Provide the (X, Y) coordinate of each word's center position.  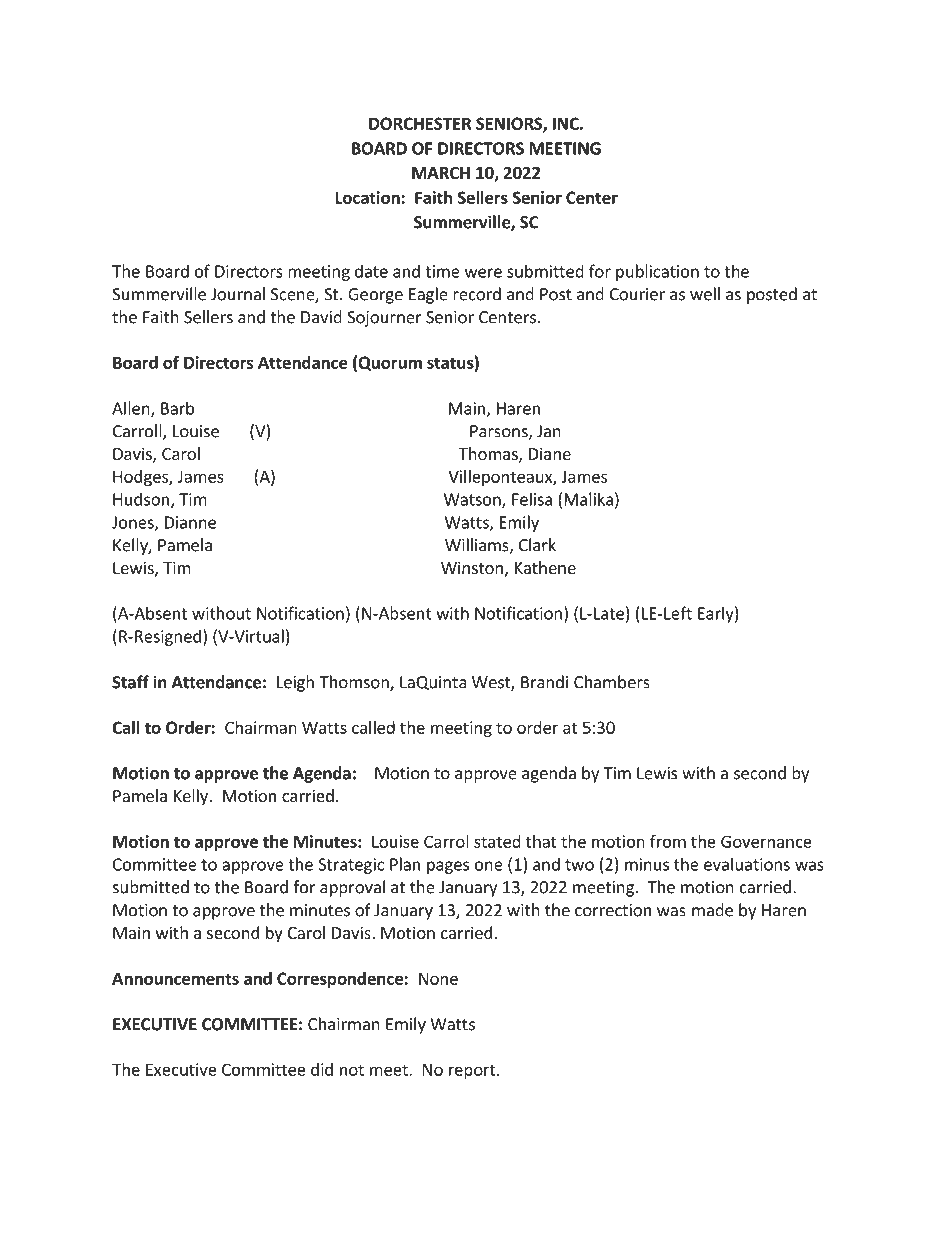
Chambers (612, 682)
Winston (472, 567)
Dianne (190, 522)
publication (657, 272)
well (705, 294)
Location (368, 197)
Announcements (175, 978)
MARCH (441, 173)
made (712, 910)
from (668, 841)
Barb (177, 408)
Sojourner (384, 319)
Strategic (351, 866)
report (473, 1071)
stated (497, 841)
